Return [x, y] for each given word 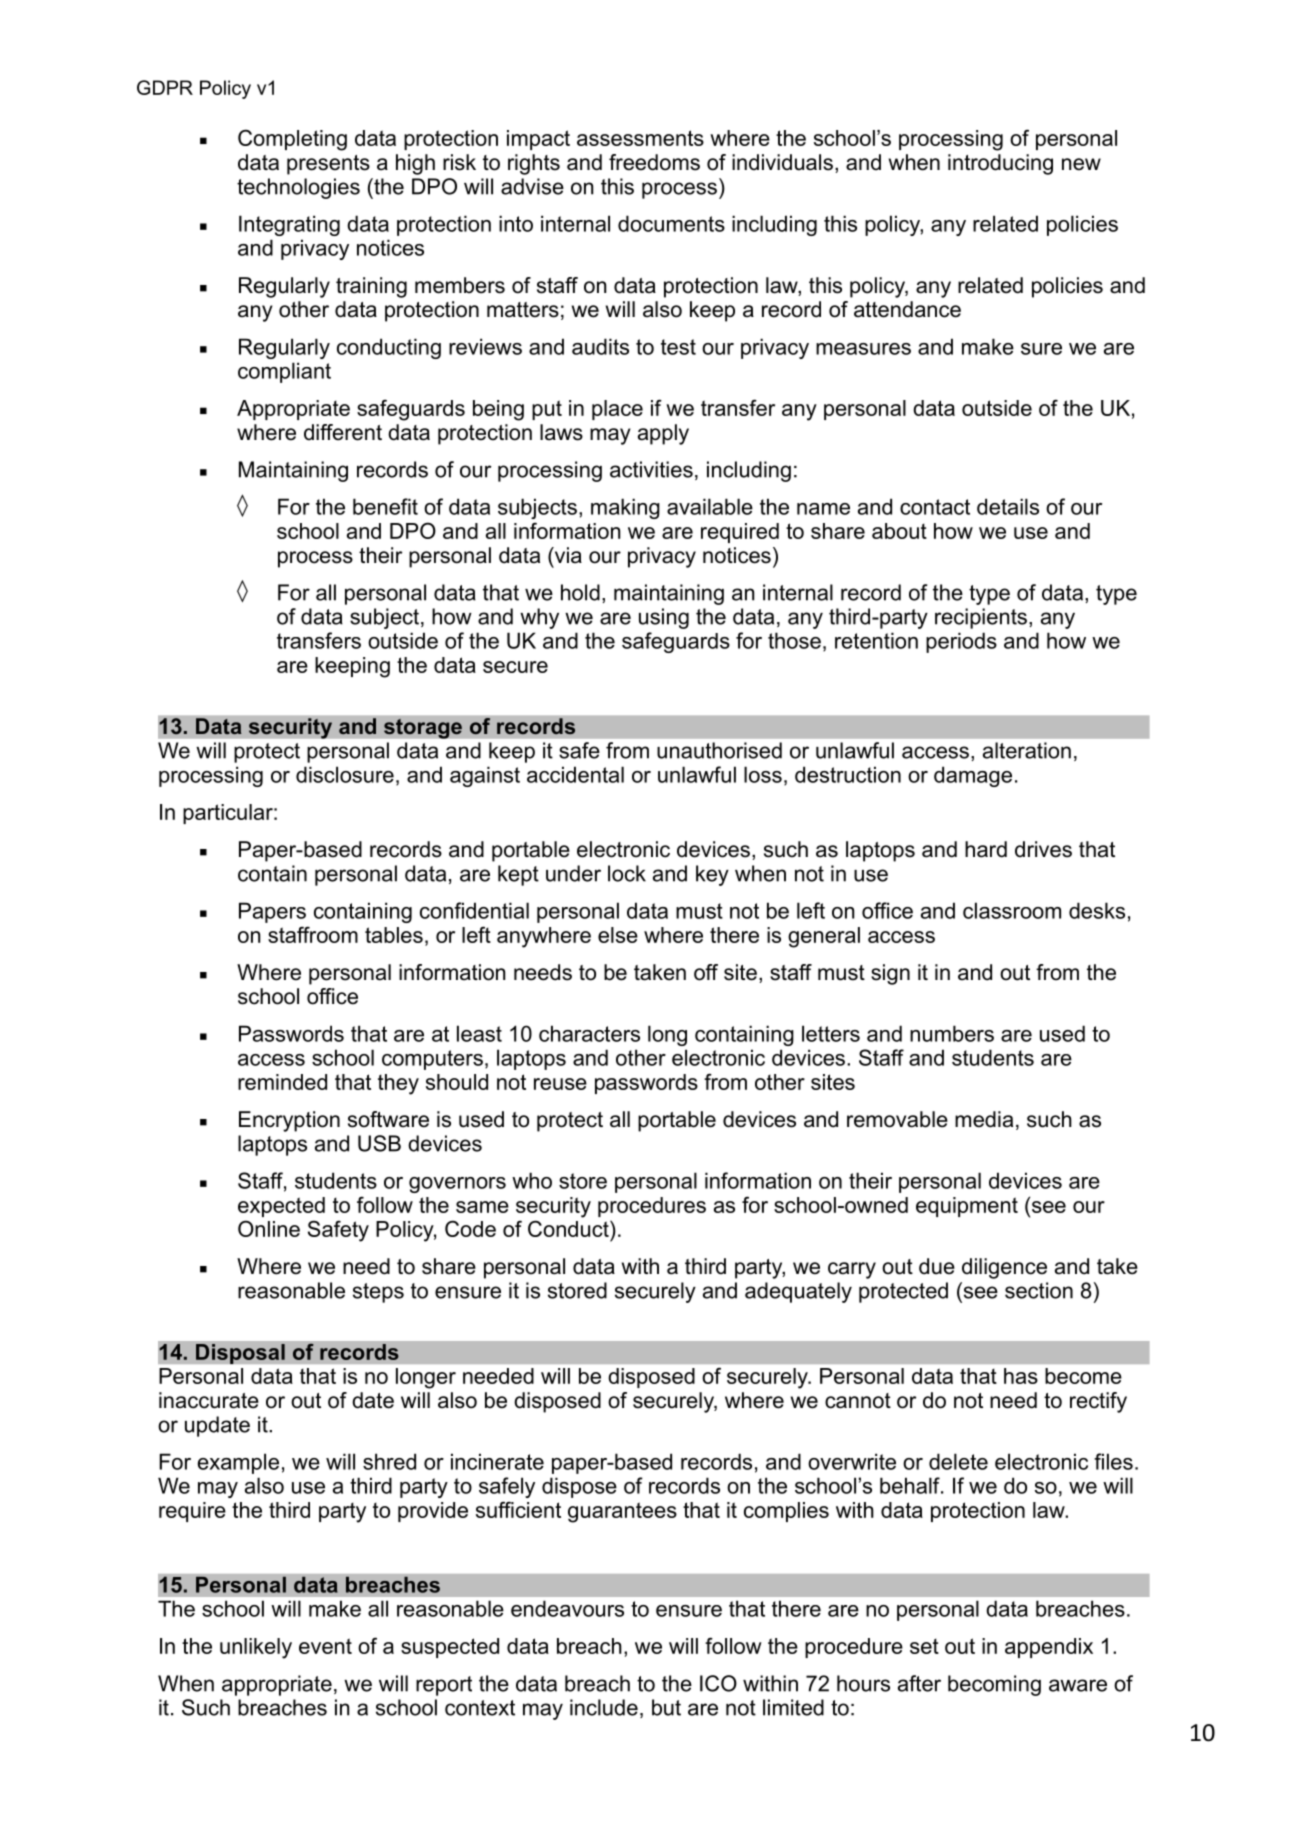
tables [394, 935]
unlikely [256, 1648]
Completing [292, 140]
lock [627, 873]
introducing [1000, 164]
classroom [1012, 910]
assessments [640, 138]
